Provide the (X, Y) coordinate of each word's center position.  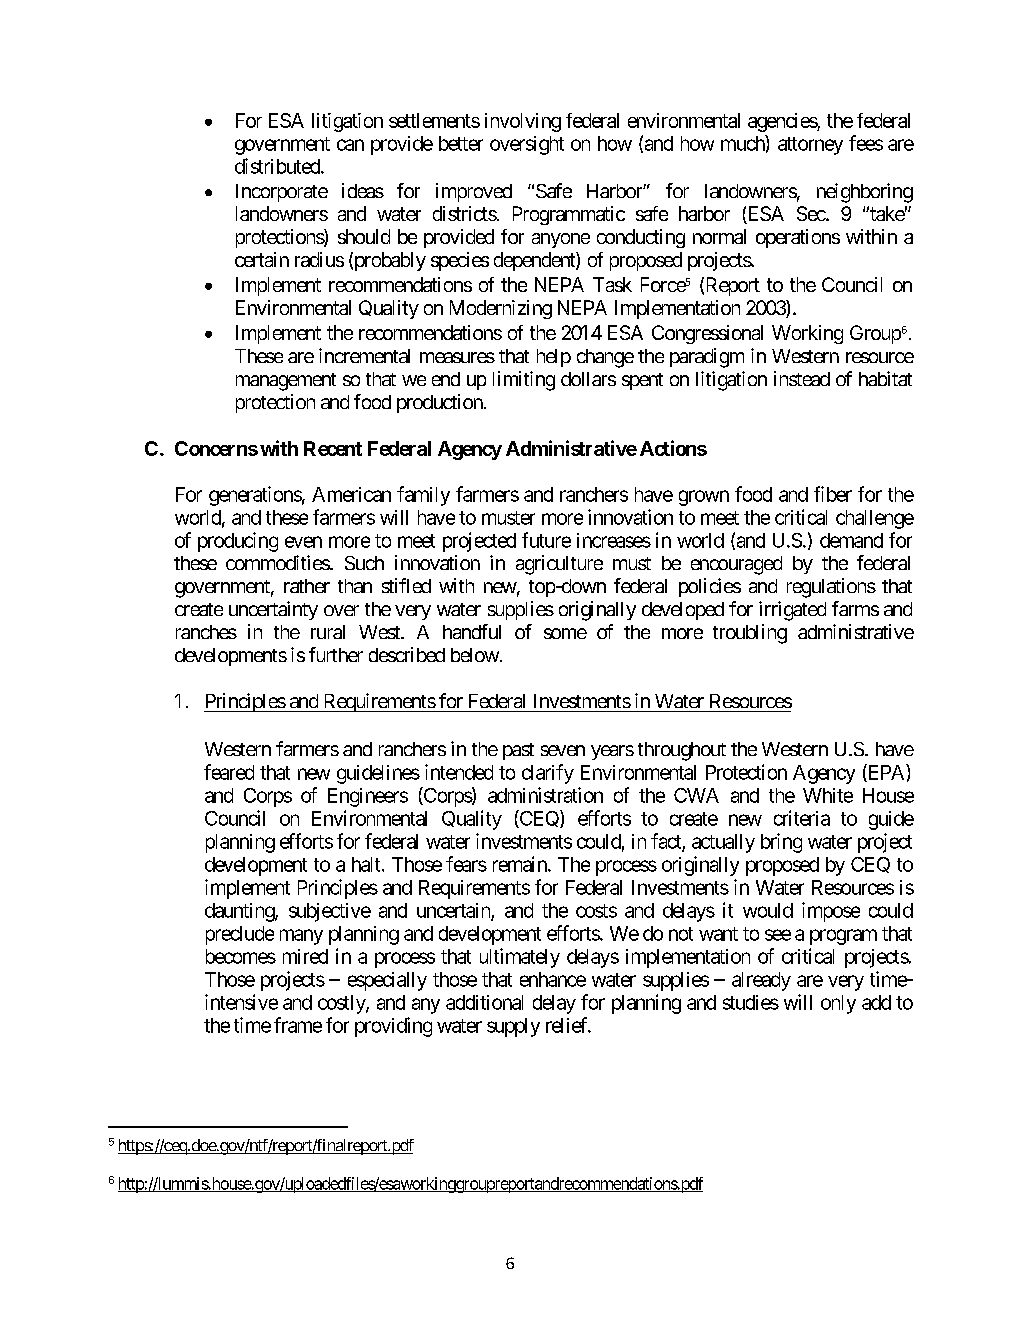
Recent (333, 448)
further (336, 654)
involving (523, 122)
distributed (278, 166)
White (828, 795)
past (518, 751)
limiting (524, 381)
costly (342, 1004)
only (838, 1004)
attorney (810, 146)
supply (513, 1027)
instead (802, 378)
